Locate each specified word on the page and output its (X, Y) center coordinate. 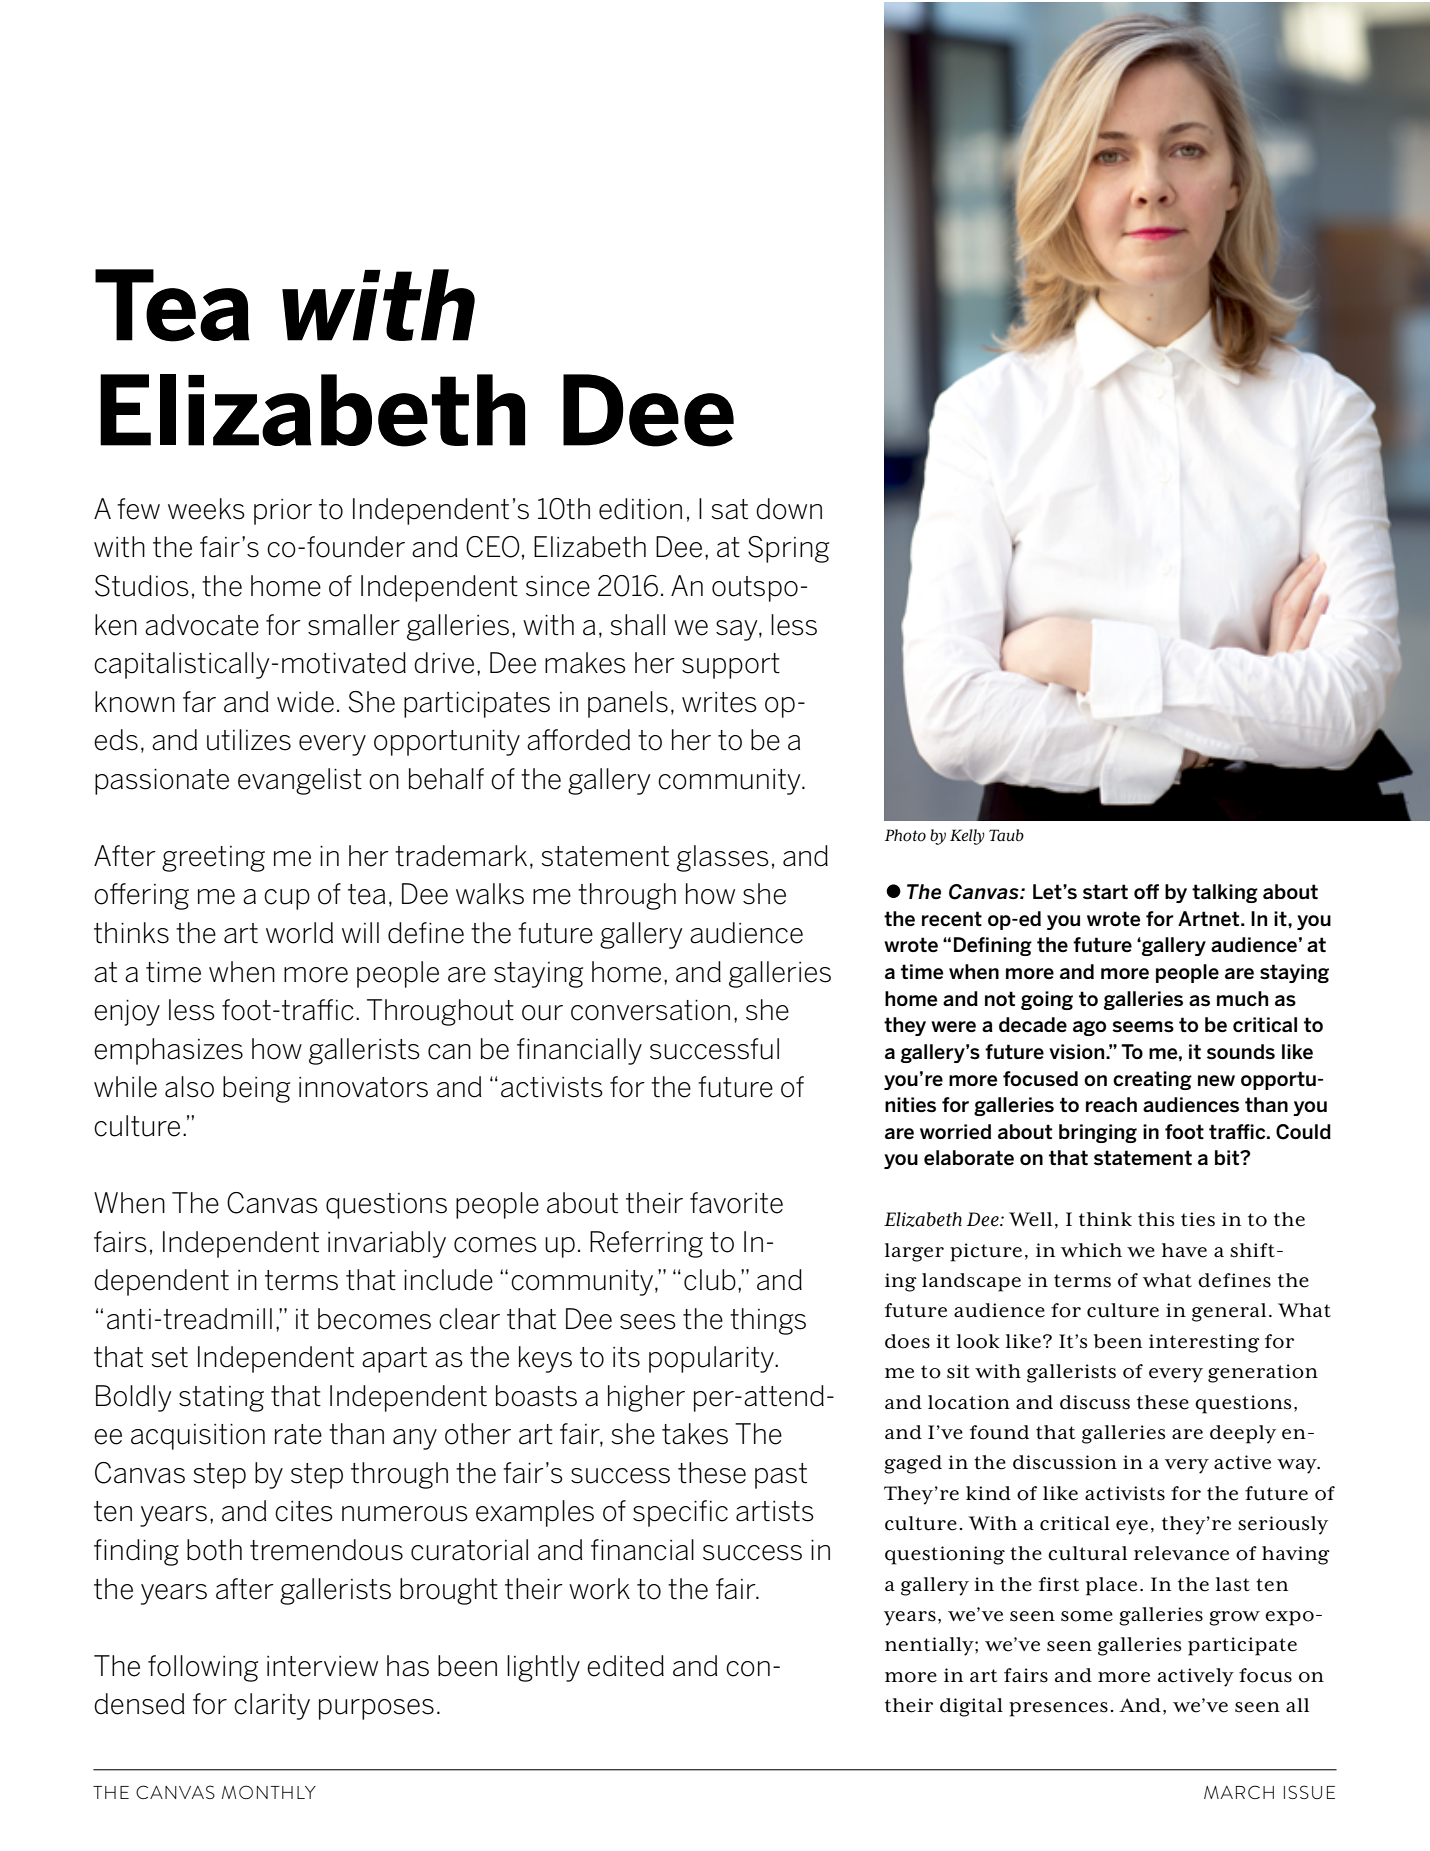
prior (283, 512)
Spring (788, 549)
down (789, 509)
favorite (736, 1203)
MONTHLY (269, 1792)
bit (1228, 1157)
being (256, 1089)
